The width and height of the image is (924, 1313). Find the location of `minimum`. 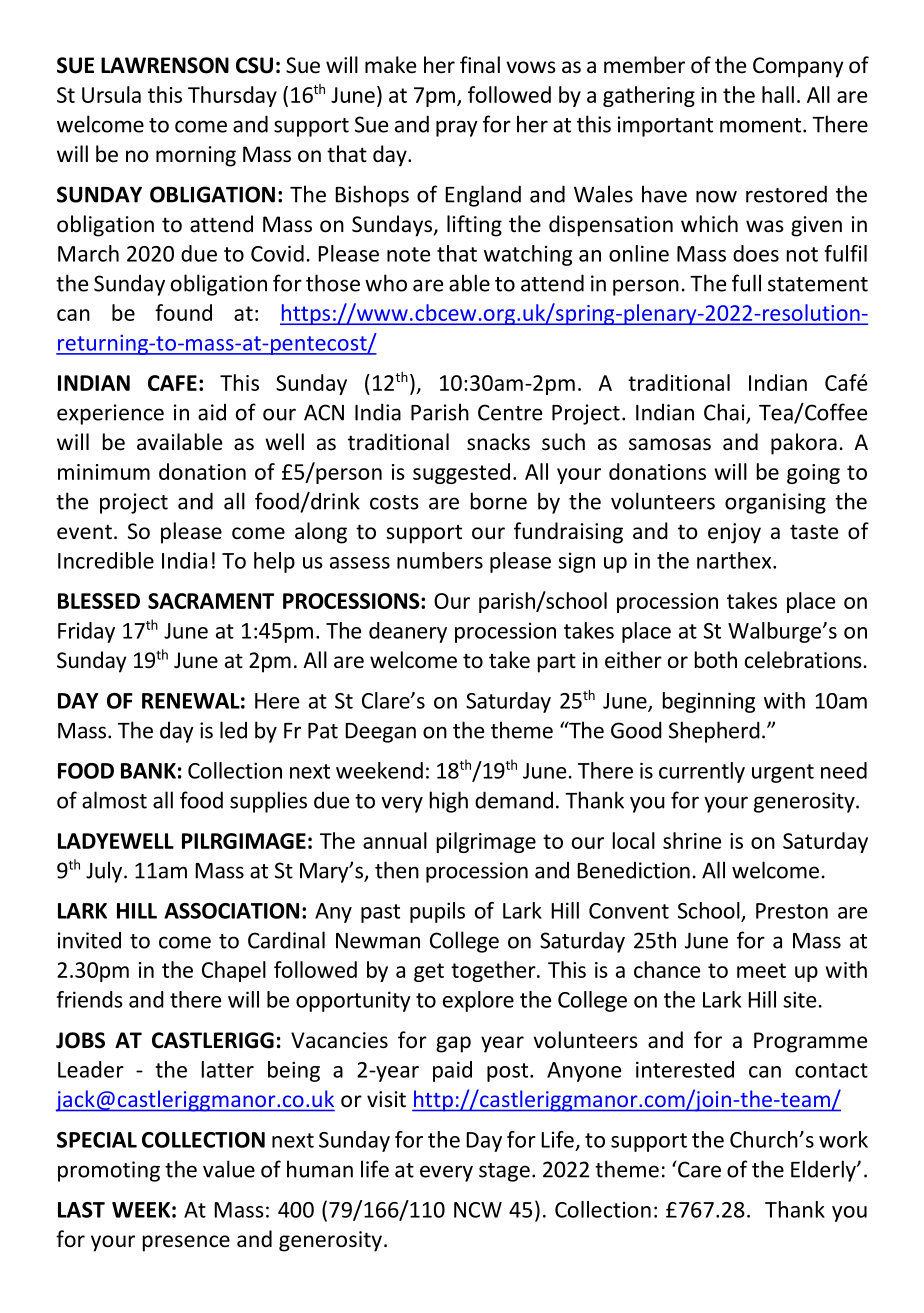

minimum is located at coordinates (104, 472).
